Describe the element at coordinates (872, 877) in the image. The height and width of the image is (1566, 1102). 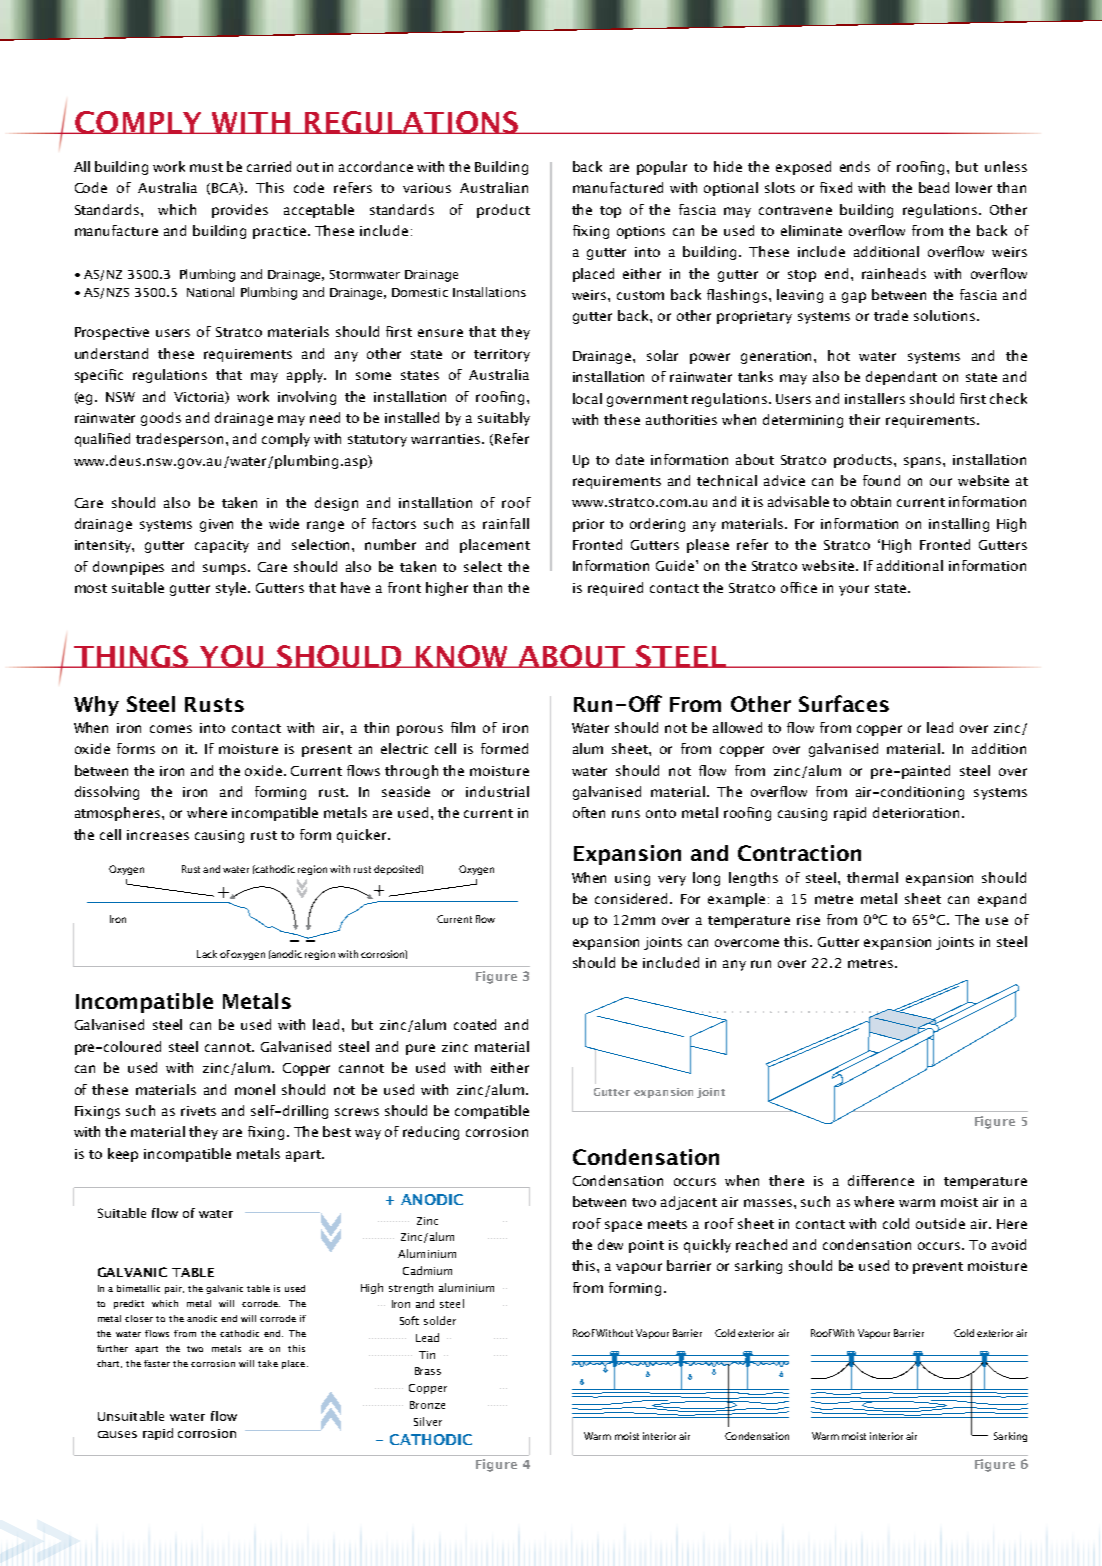
I see `thermal` at that location.
